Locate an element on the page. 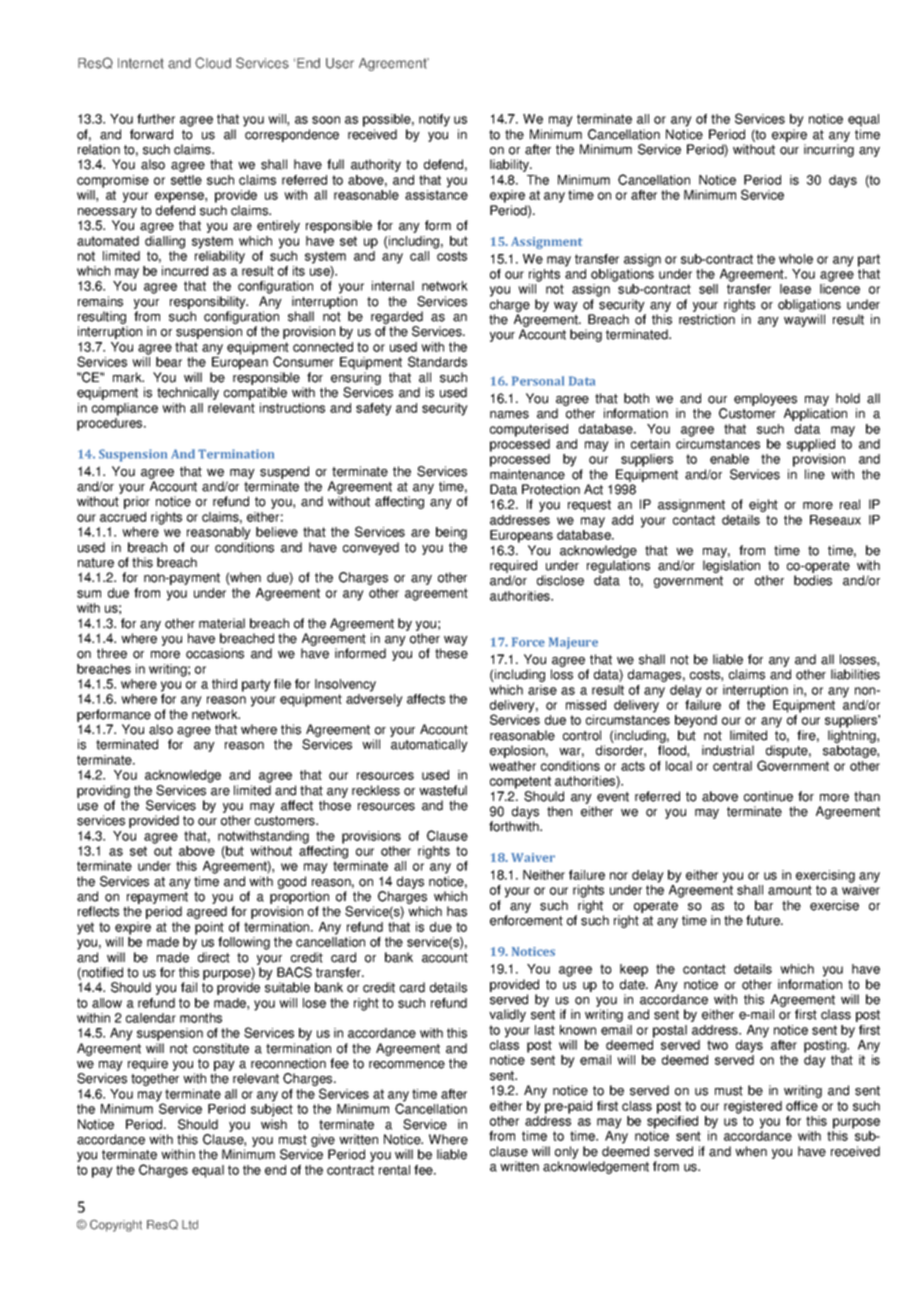  employees is located at coordinates (765, 401).
